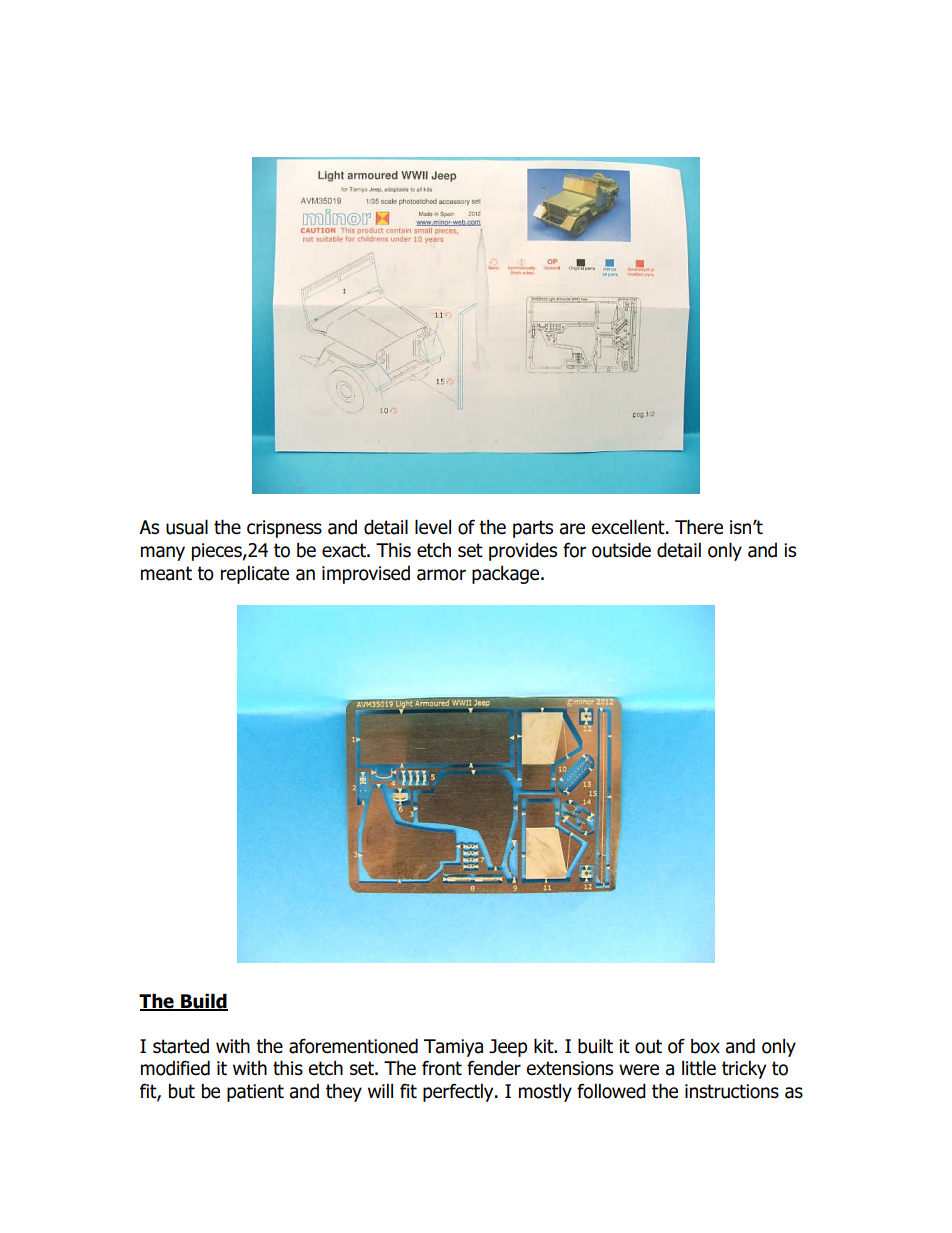  I want to click on patient, so click(255, 1093).
